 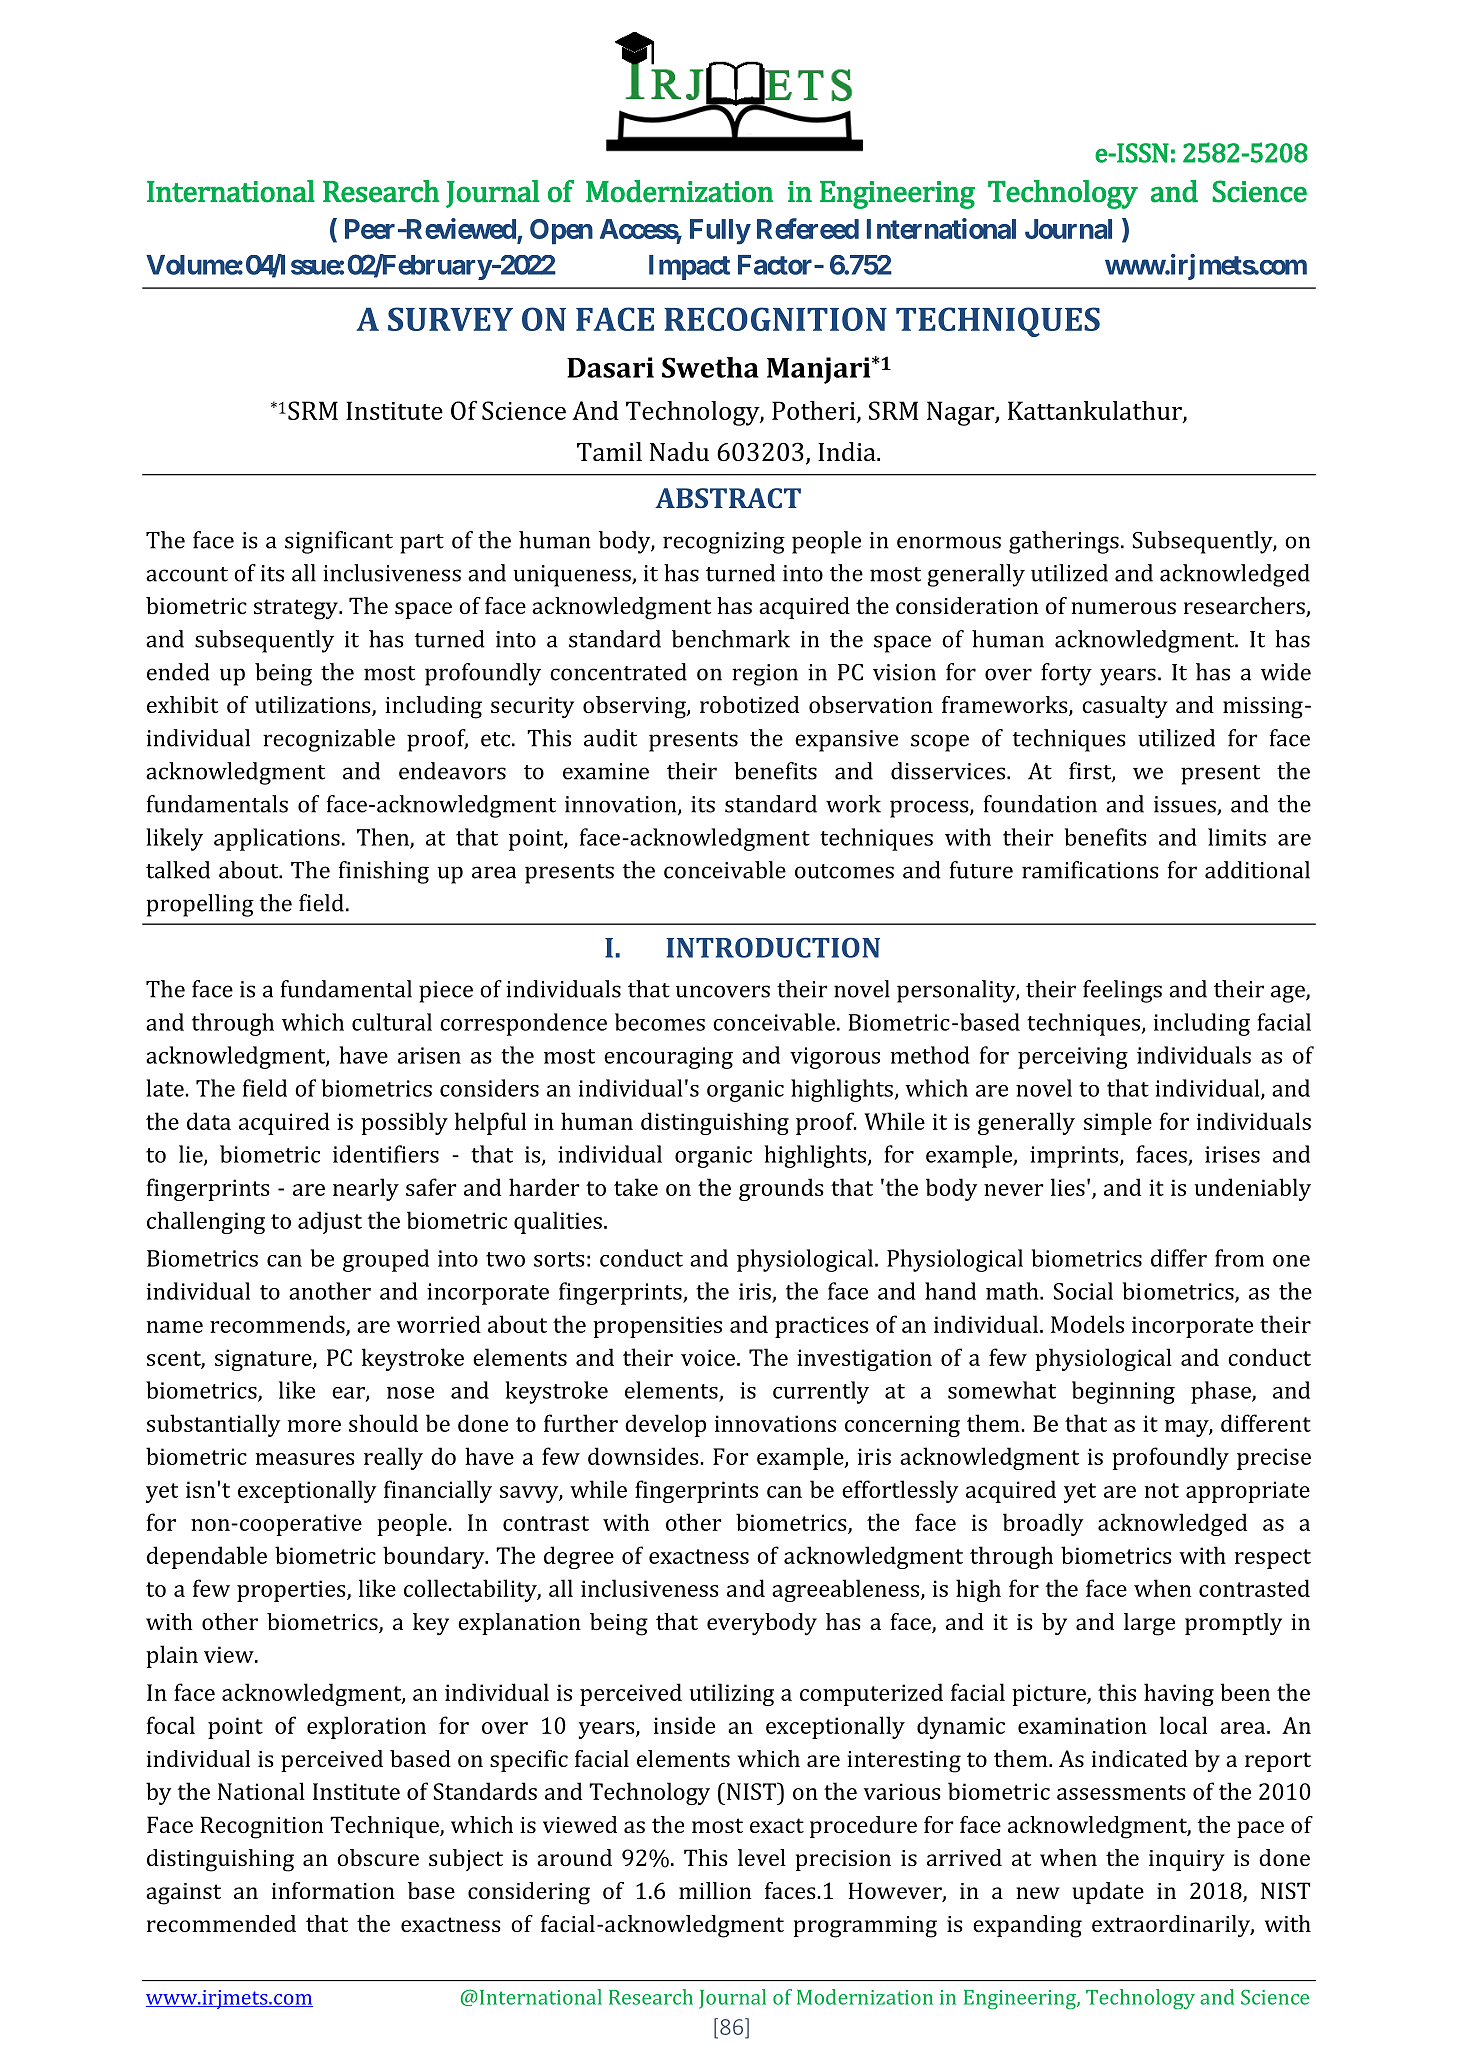 I want to click on Refereed, so click(x=808, y=228).
